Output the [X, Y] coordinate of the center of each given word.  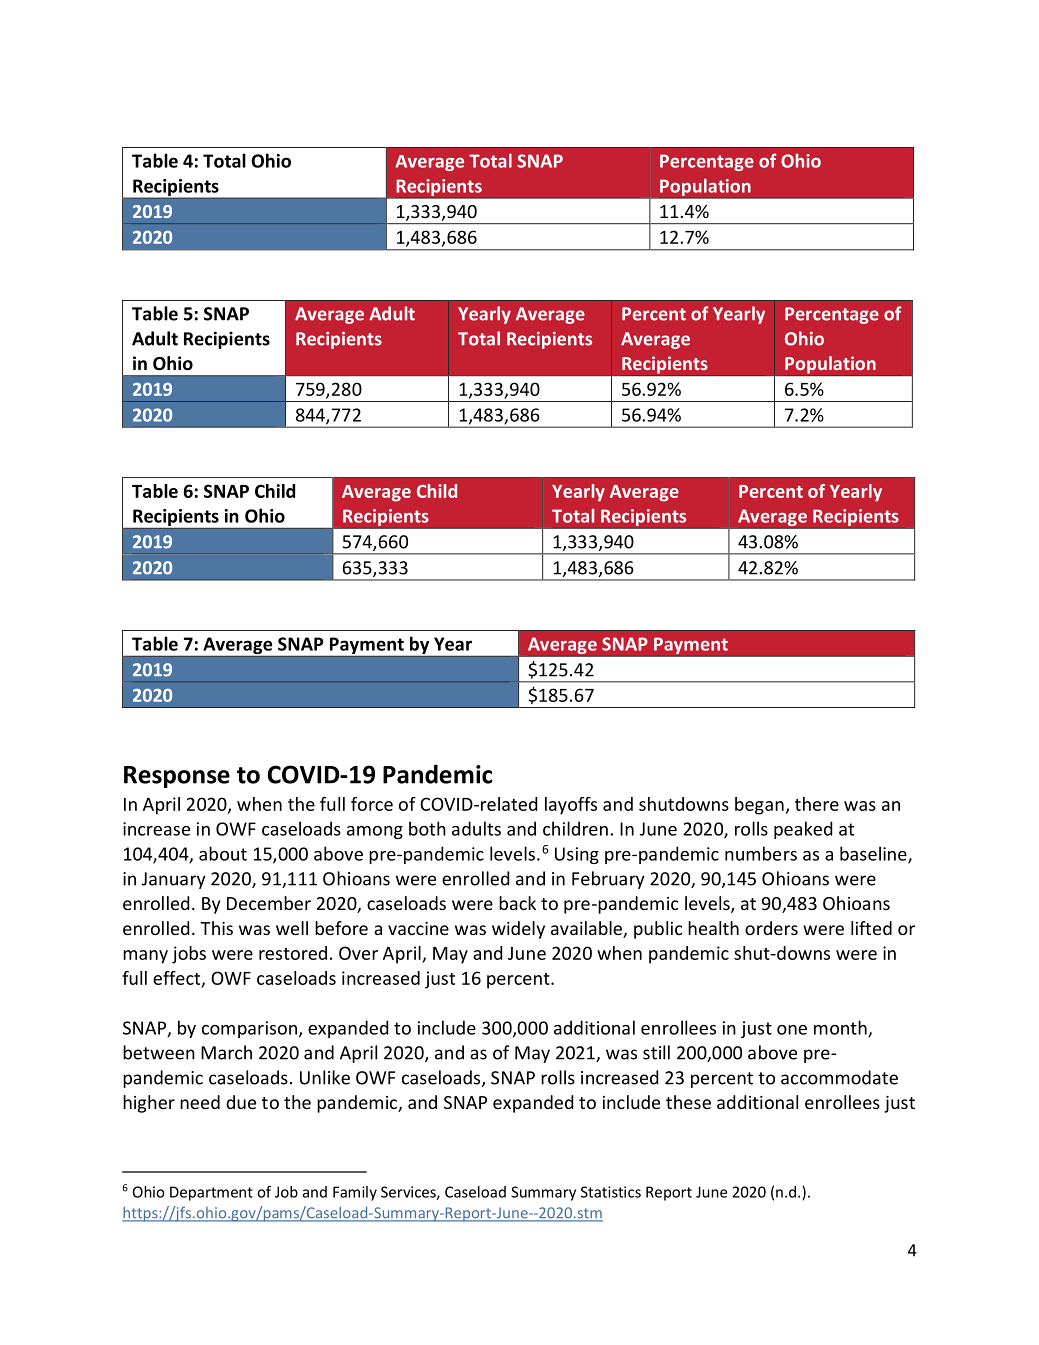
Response [177, 777]
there [817, 804]
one [792, 1030]
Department [211, 1193]
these [688, 1102]
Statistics [611, 1192]
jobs [189, 955]
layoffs [571, 806]
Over [358, 953]
